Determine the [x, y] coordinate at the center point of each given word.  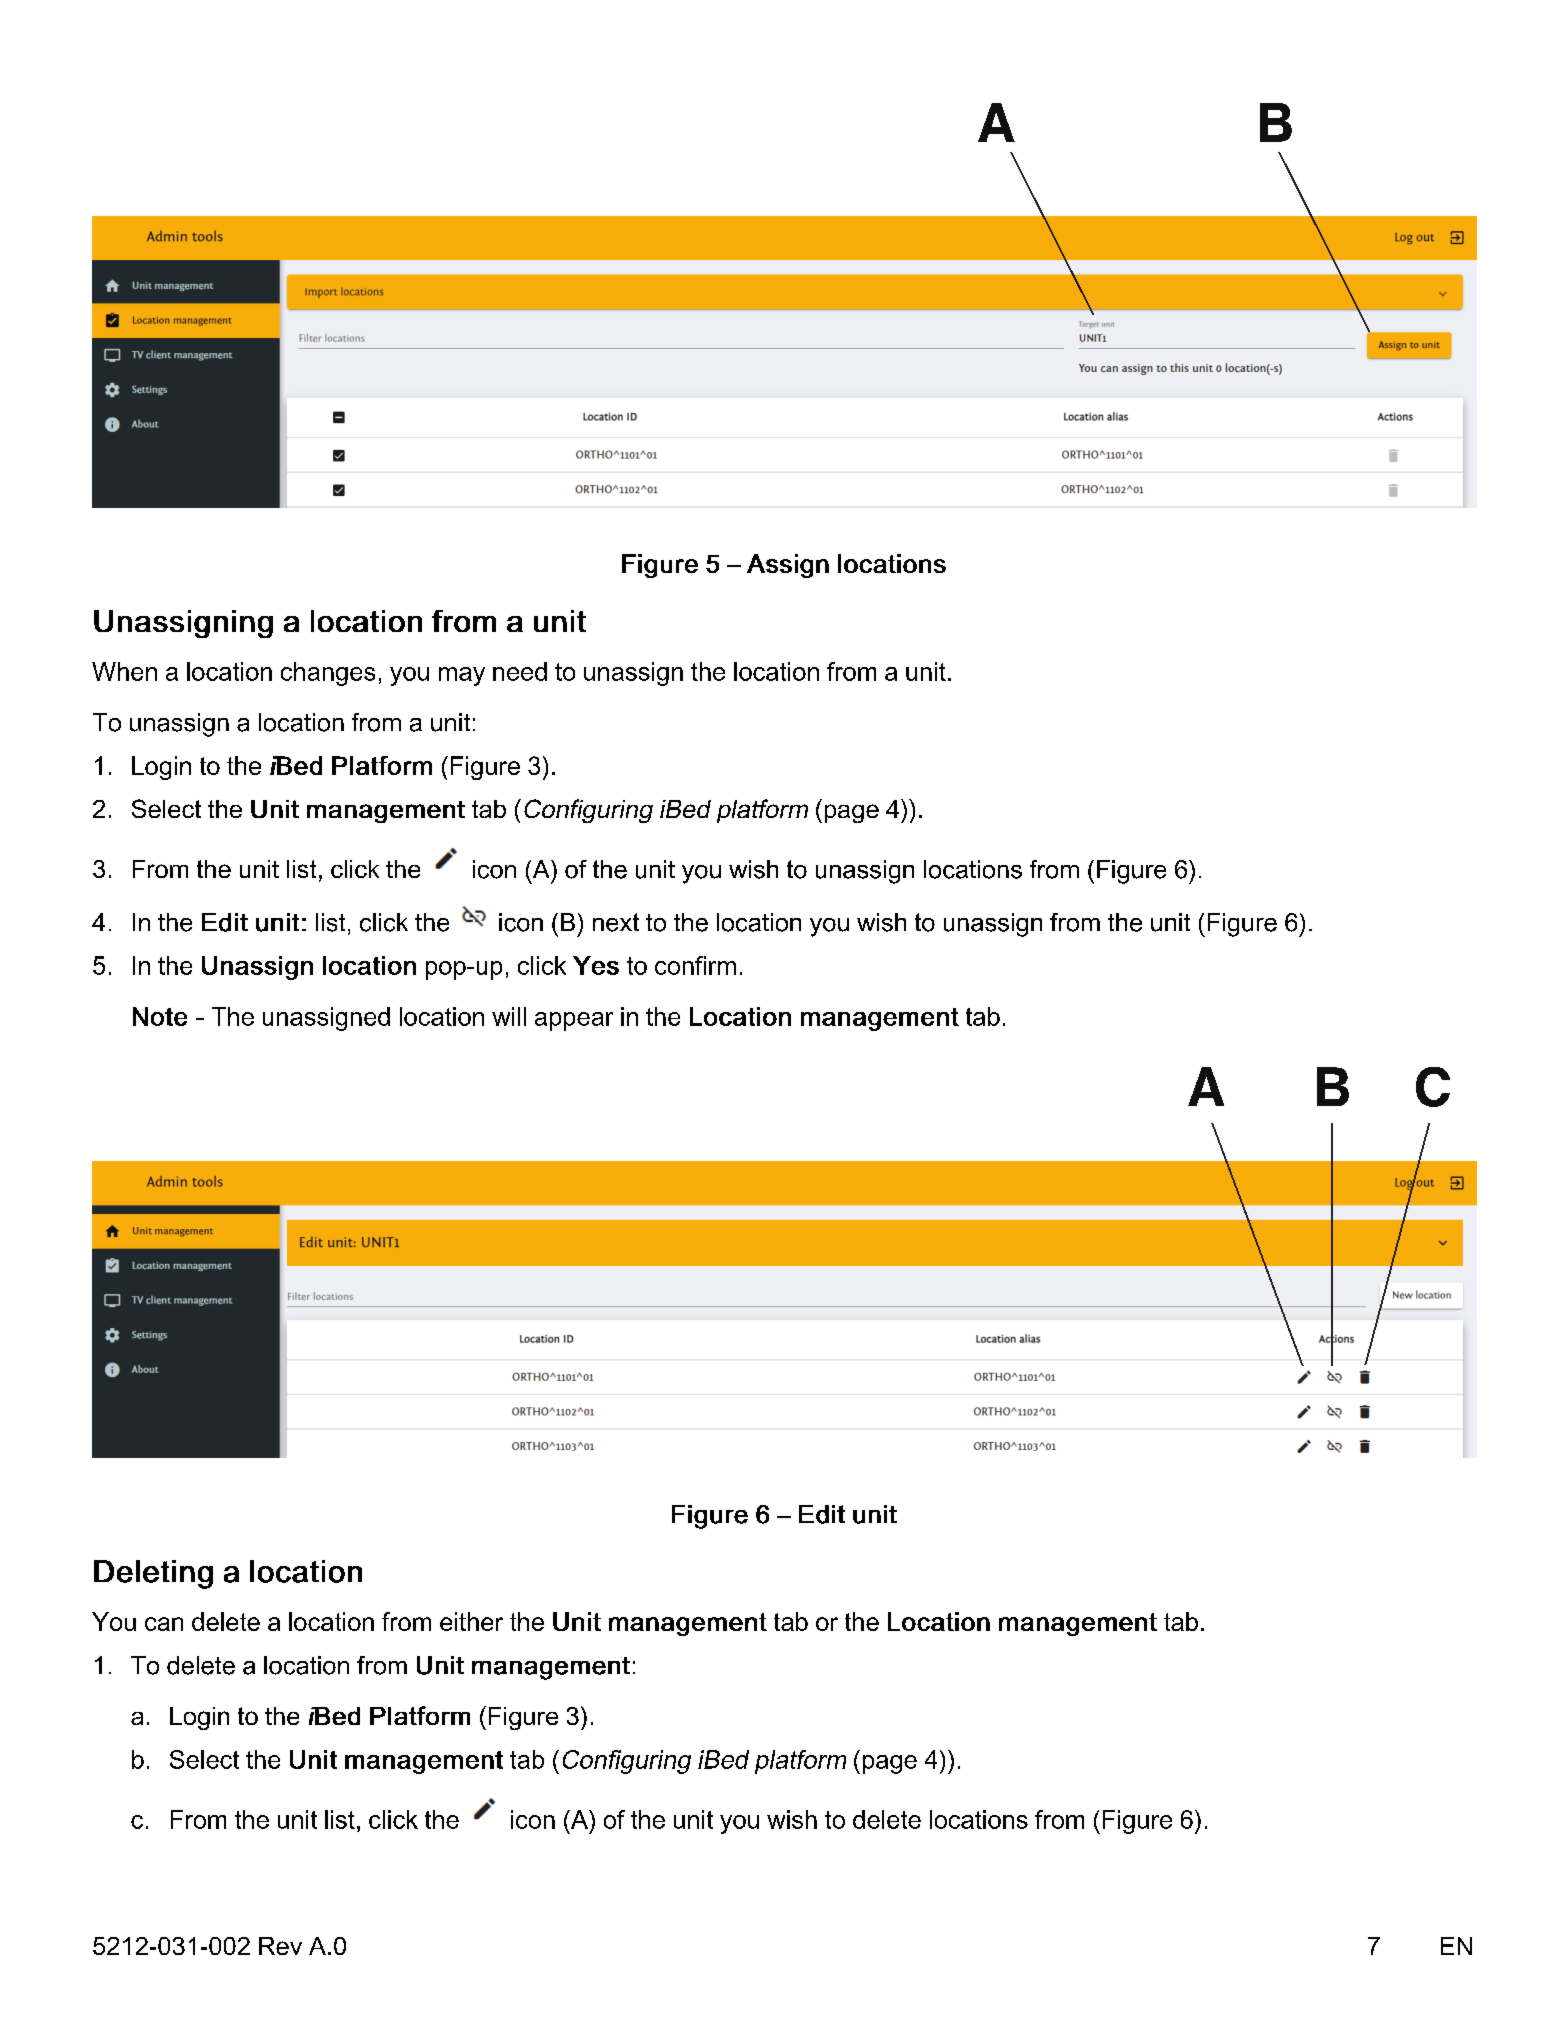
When [124, 671]
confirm [695, 965]
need [520, 671]
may [462, 676]
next [616, 922]
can [164, 1624]
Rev [280, 1946]
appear [574, 1021]
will [509, 1016]
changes [328, 674]
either [471, 1621]
